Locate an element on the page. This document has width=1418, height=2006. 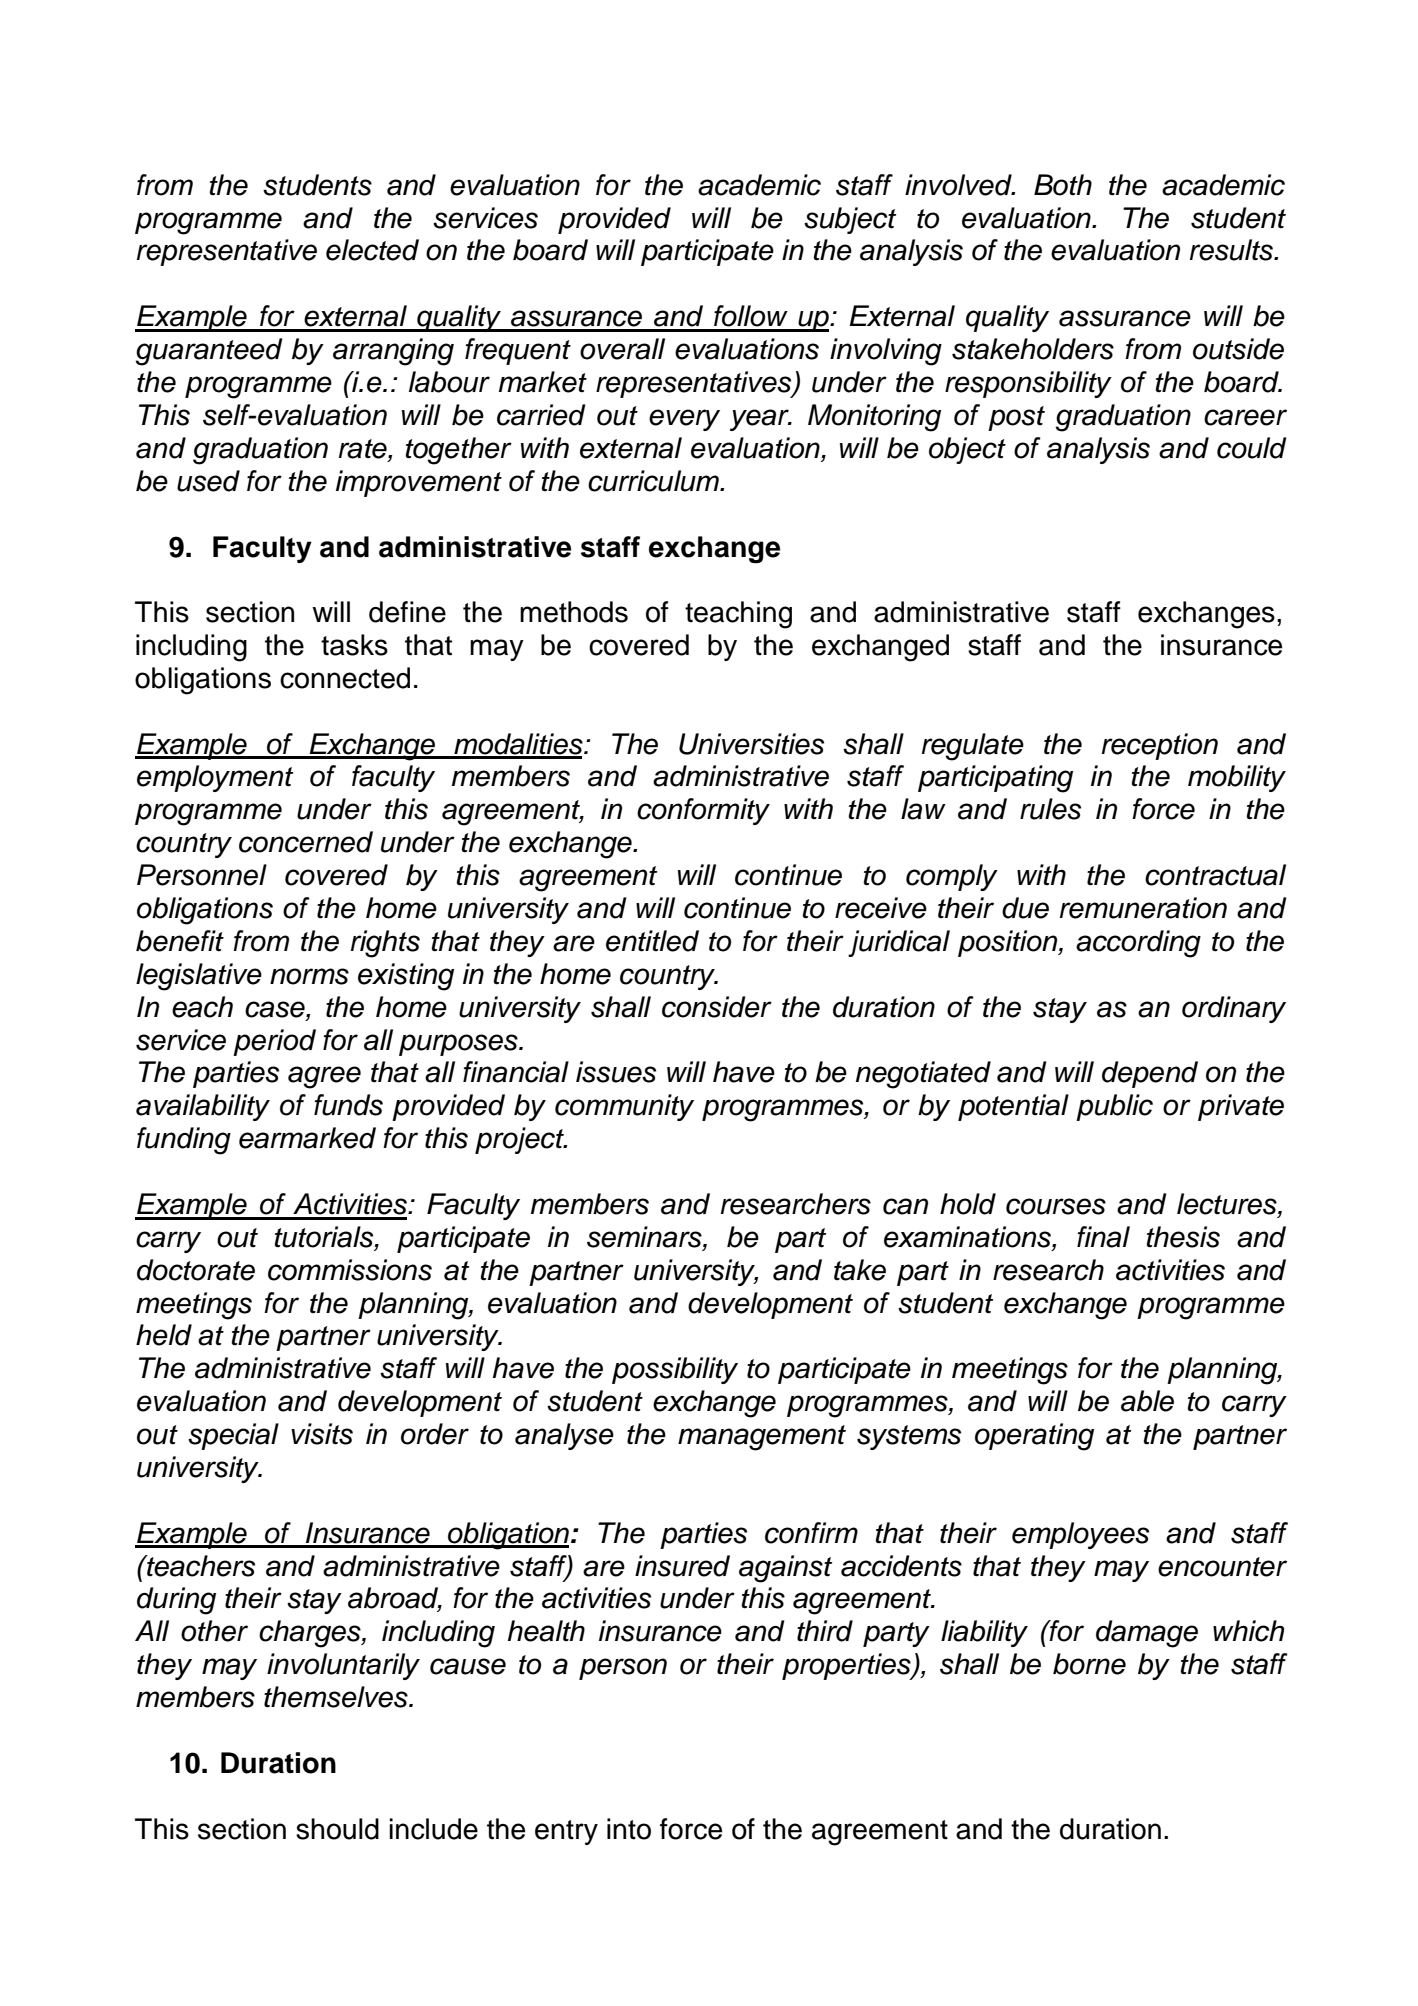
according is located at coordinates (1138, 944).
